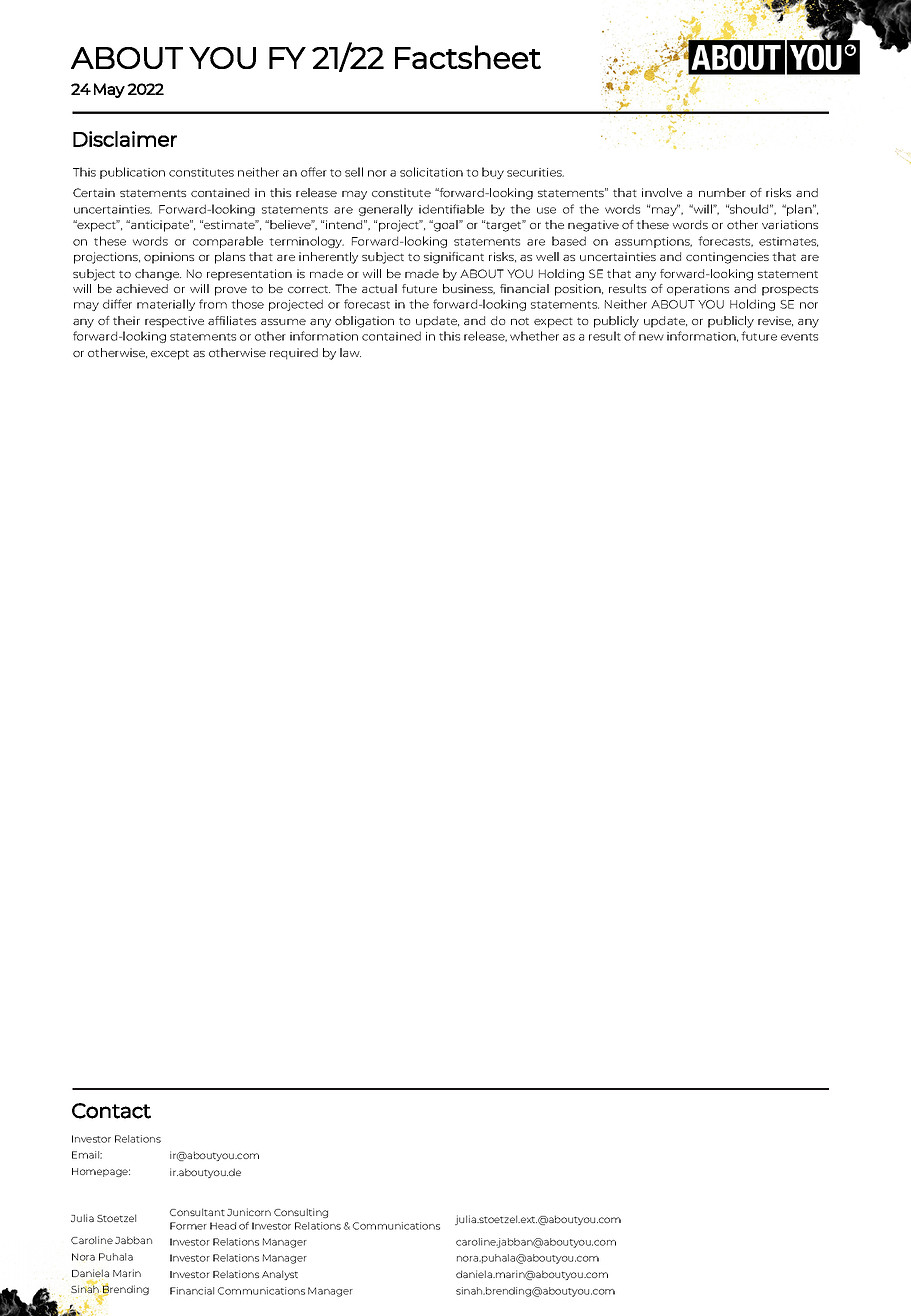 This screenshot has height=1316, width=911. I want to click on publication, so click(132, 173).
